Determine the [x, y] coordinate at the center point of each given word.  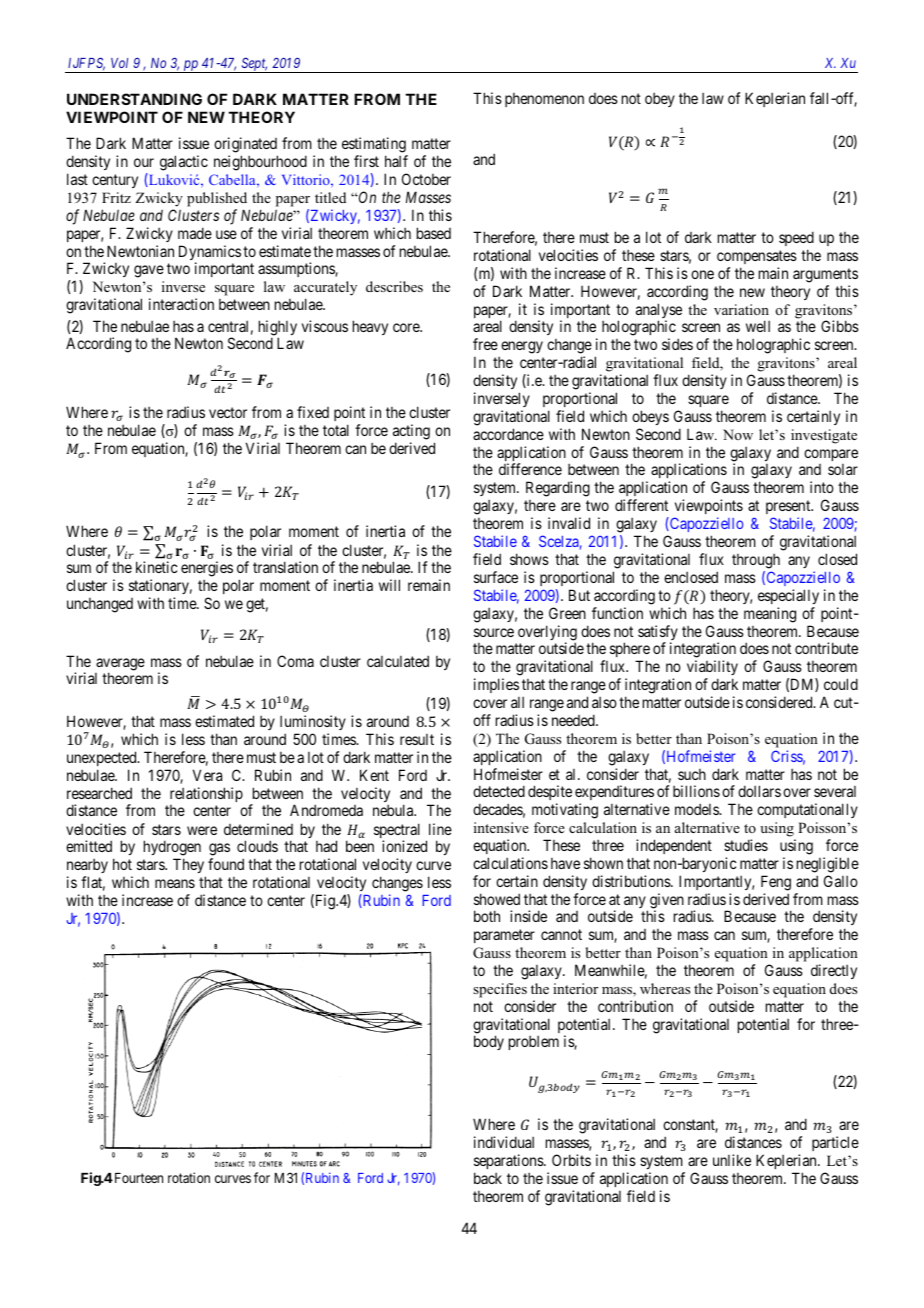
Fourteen [137, 1178]
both [487, 916]
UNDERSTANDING [134, 99]
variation [741, 309]
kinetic [157, 567]
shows [529, 559]
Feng [776, 883]
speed [796, 238]
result [417, 739]
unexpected [103, 758]
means [175, 883]
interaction [181, 304]
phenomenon [544, 100]
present [789, 509]
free [485, 344]
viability [712, 669]
